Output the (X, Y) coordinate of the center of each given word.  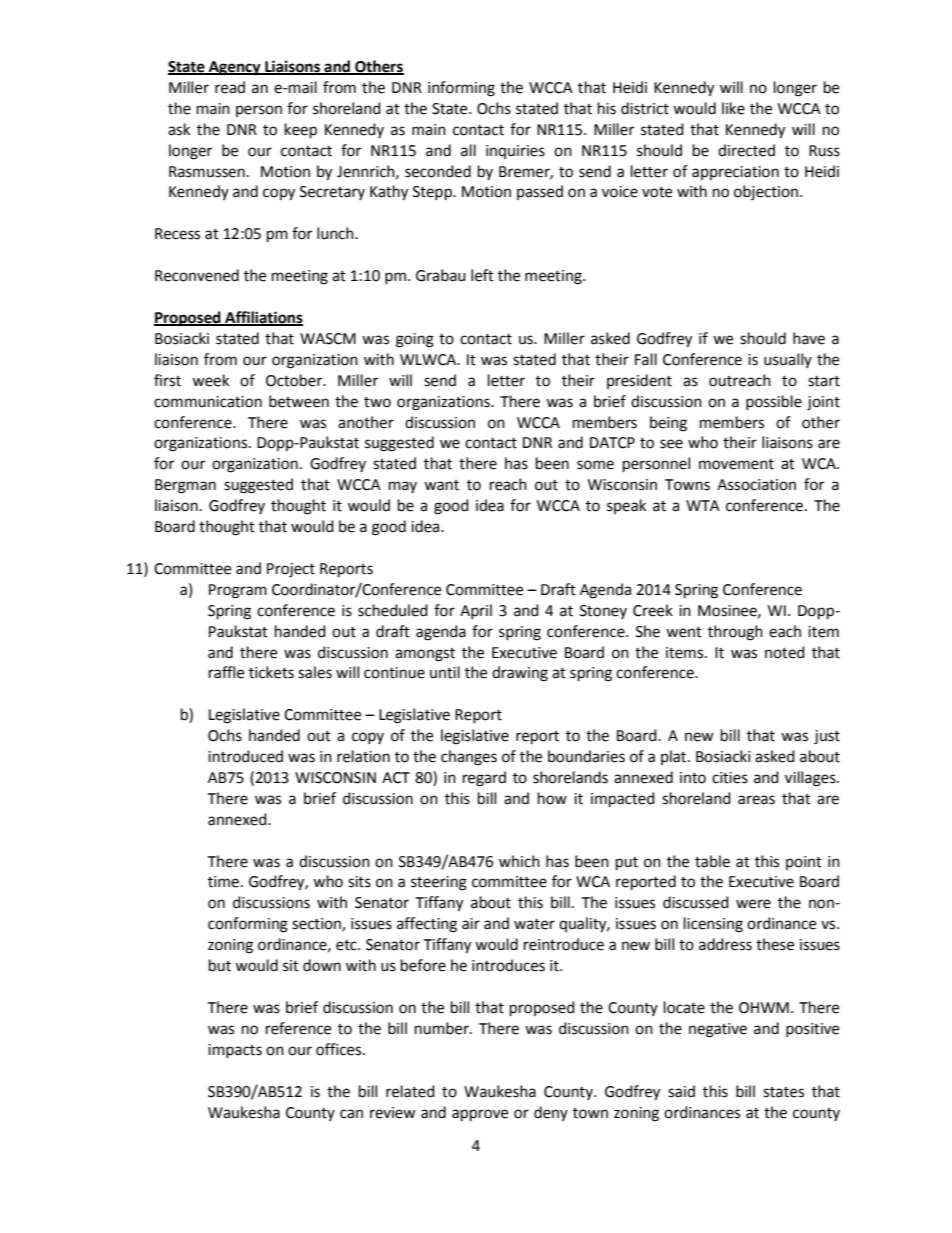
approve (480, 1115)
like (733, 108)
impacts (235, 1051)
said (681, 1091)
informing (461, 89)
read (230, 87)
